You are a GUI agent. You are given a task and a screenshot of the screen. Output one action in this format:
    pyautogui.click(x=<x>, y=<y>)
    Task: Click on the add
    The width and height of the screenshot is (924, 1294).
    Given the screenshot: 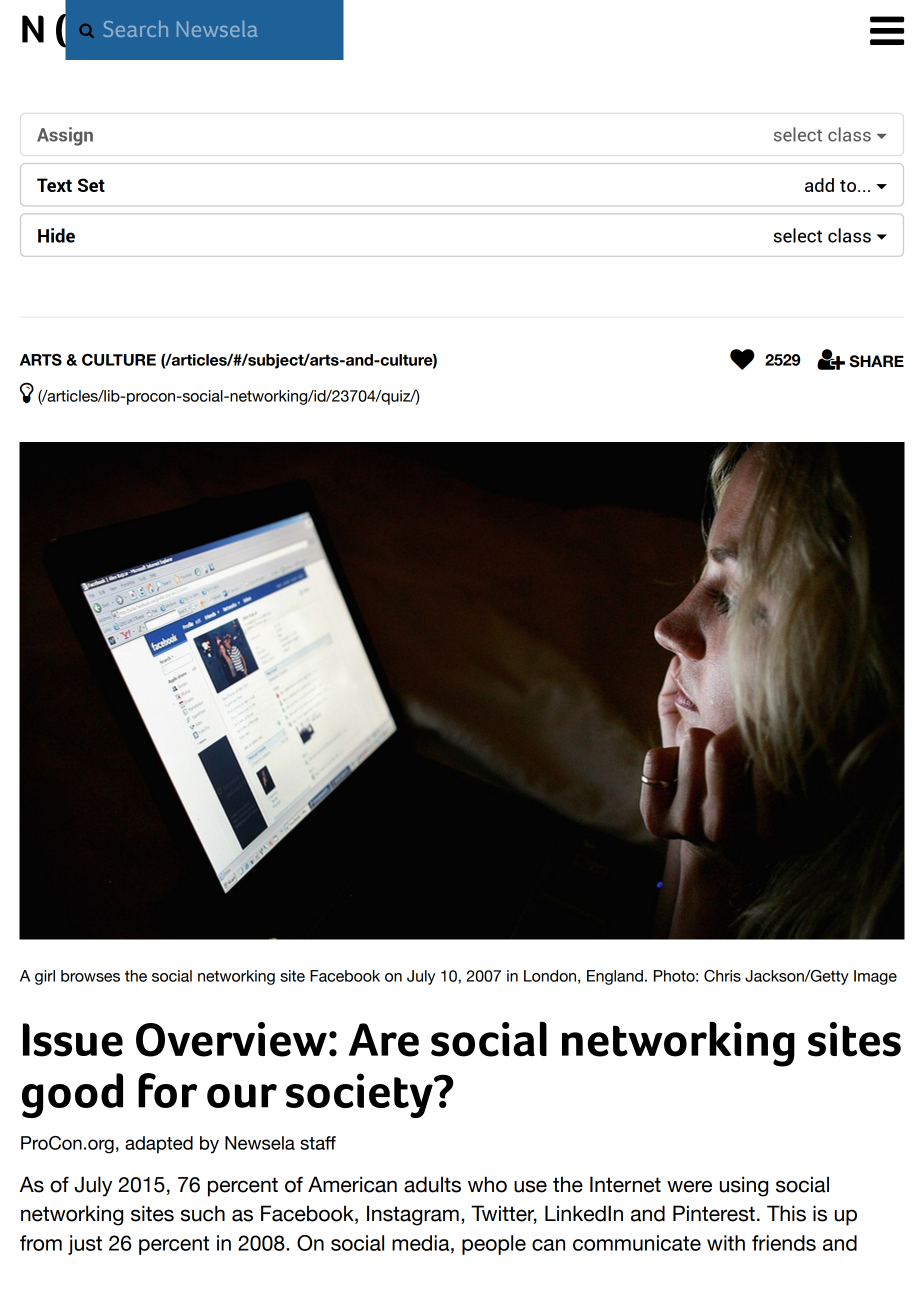 What is the action you would take?
    pyautogui.click(x=819, y=185)
